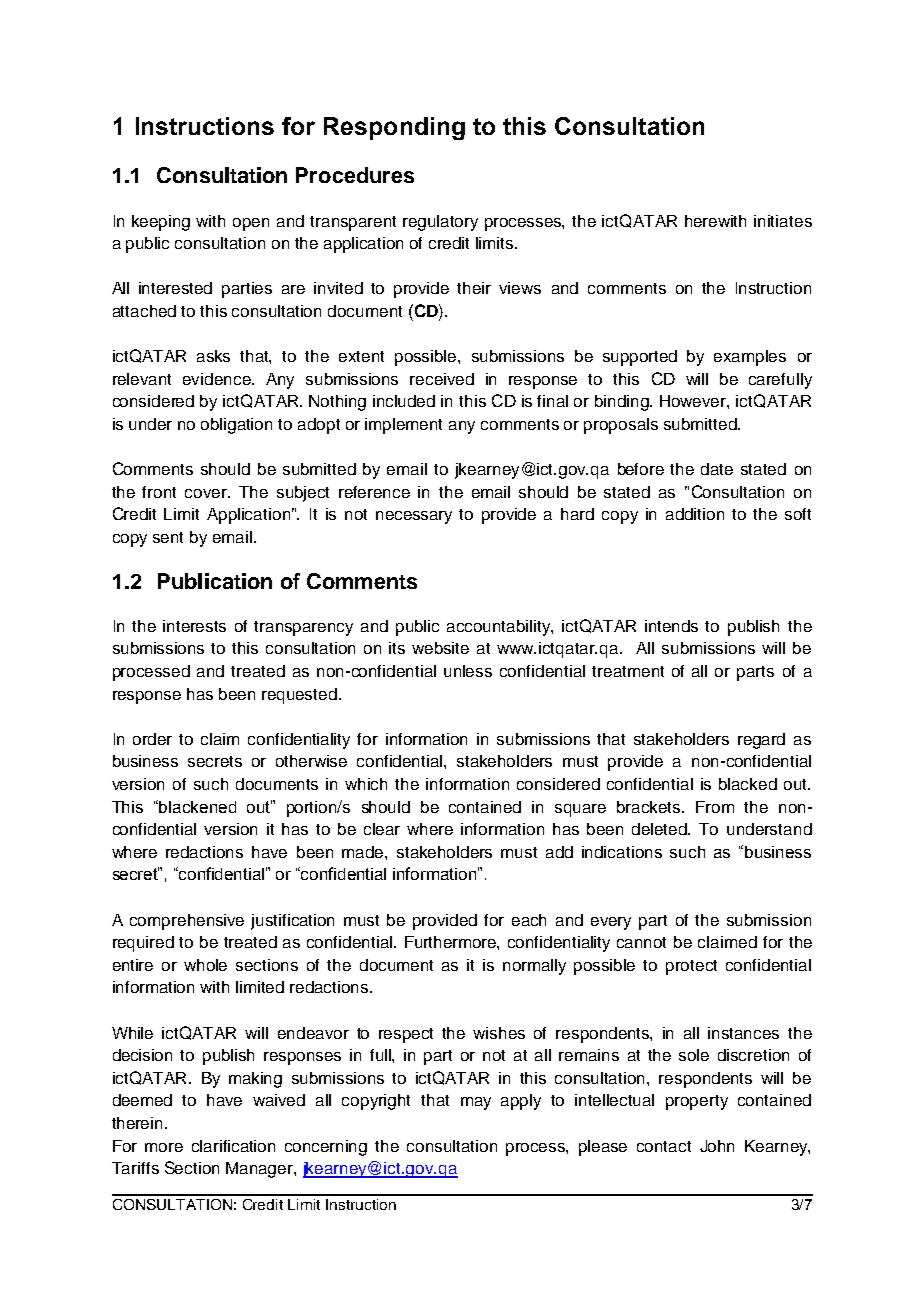 This screenshot has height=1308, width=924. I want to click on Responding, so click(394, 128).
